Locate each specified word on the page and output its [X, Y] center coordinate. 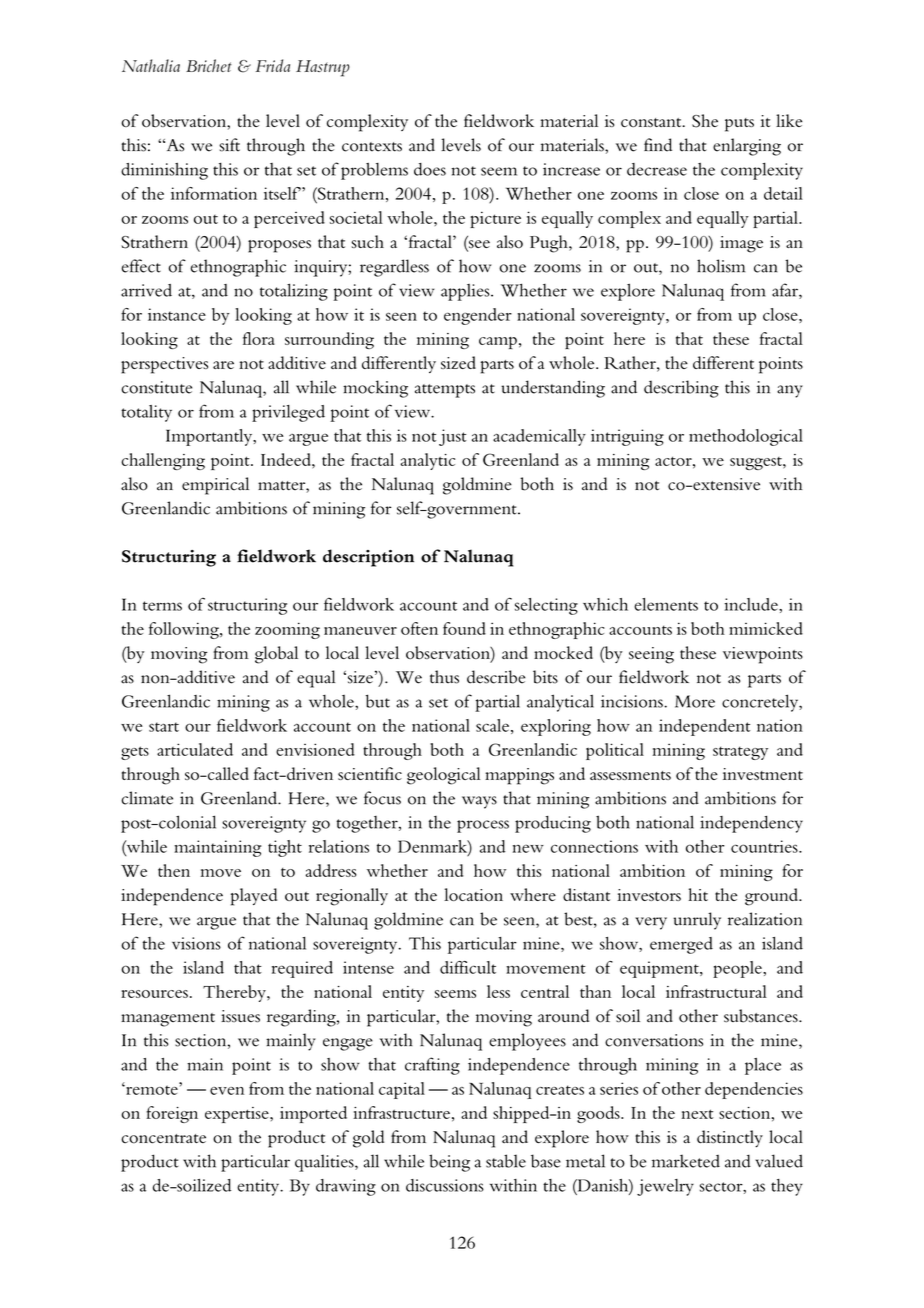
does [430, 169]
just [453, 437]
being [449, 1163]
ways [479, 802]
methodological [746, 437]
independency [751, 824]
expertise [238, 1115]
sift [229, 145]
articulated [195, 749]
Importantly [210, 437]
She [705, 121]
